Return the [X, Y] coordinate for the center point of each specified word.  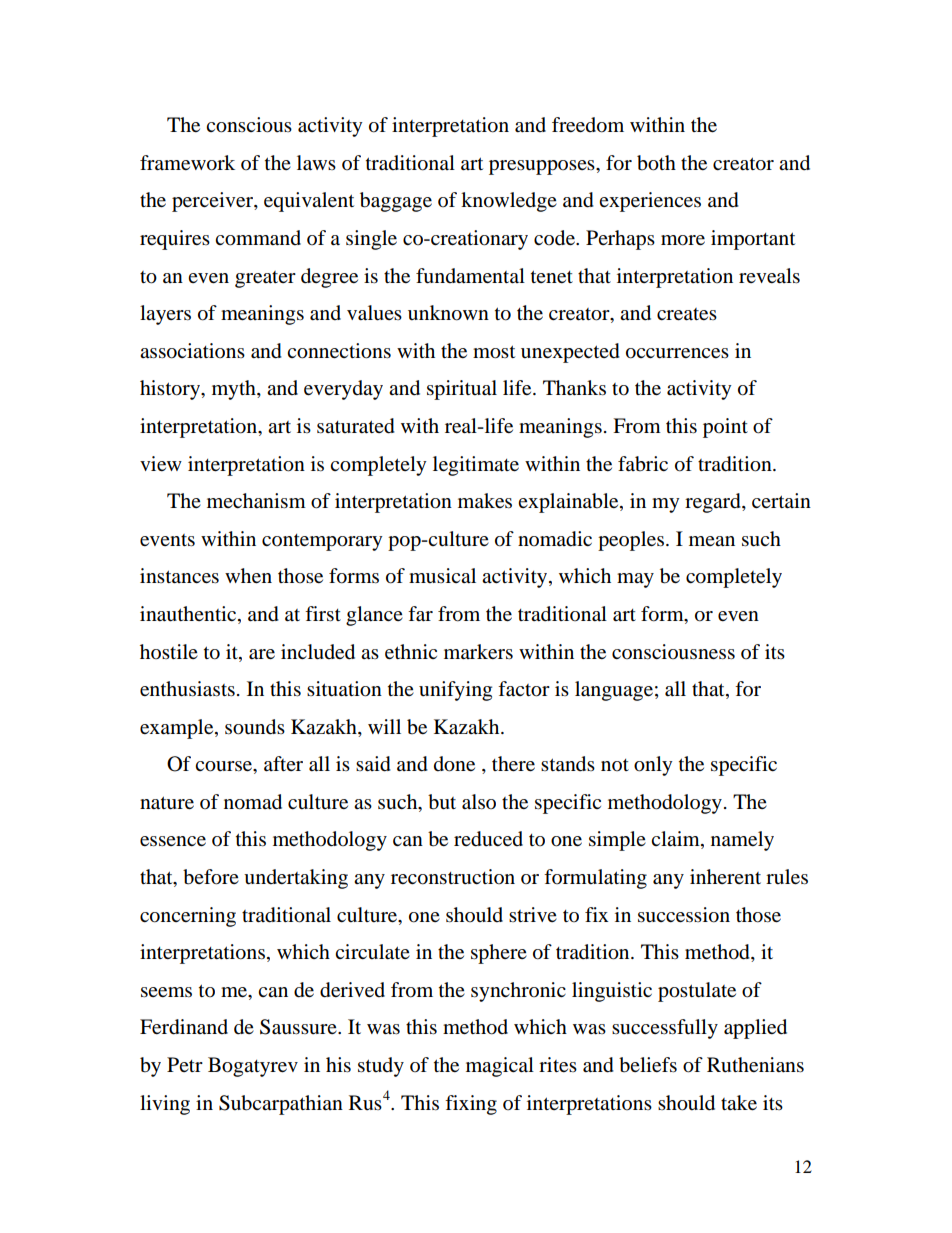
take [739, 1103]
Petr [185, 1064]
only [653, 766]
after [283, 763]
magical [500, 1067]
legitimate [476, 466]
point [725, 428]
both [656, 163]
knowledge [509, 202]
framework [187, 163]
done [454, 764]
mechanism [256, 501]
